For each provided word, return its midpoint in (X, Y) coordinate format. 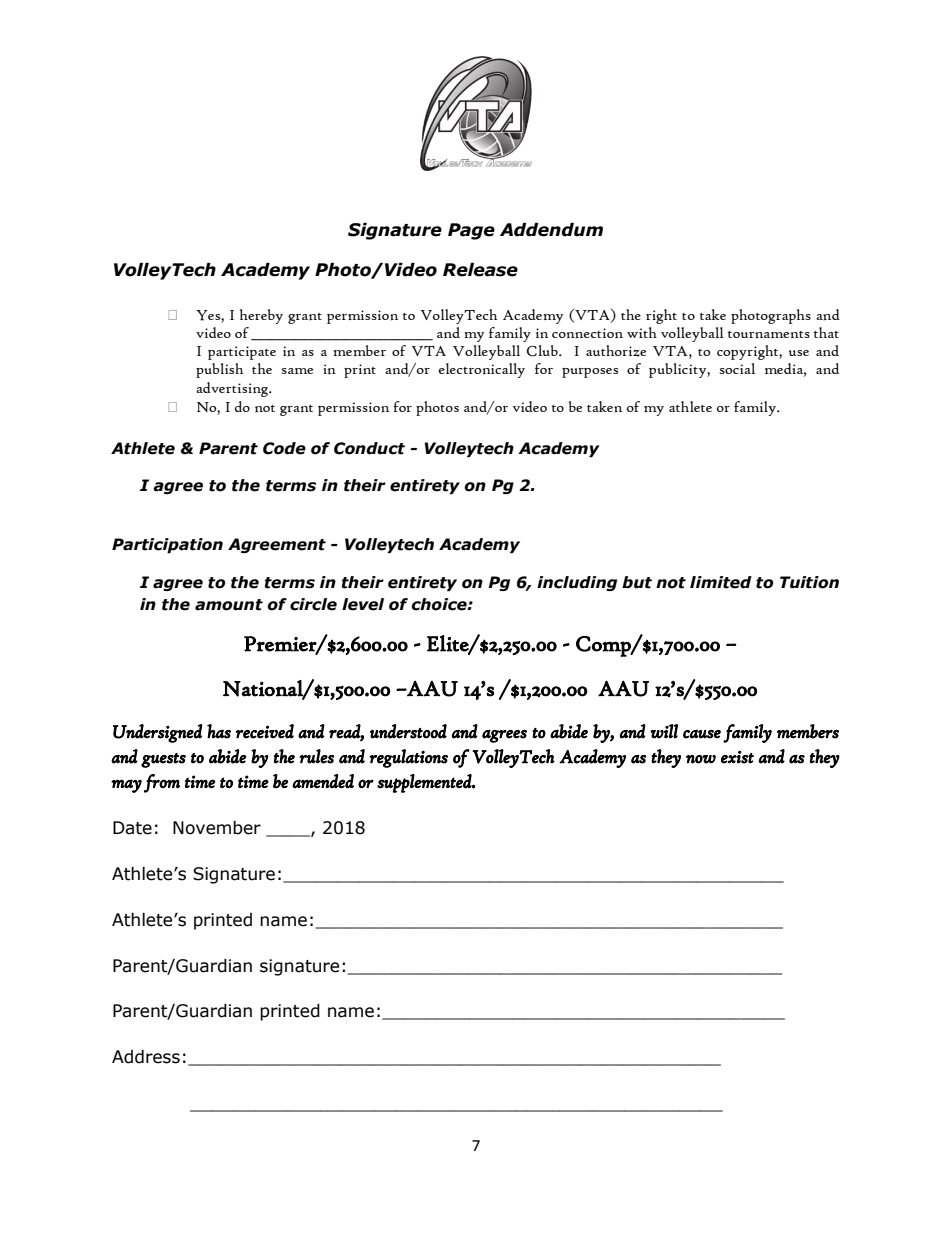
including (577, 583)
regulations (408, 758)
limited (721, 582)
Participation (167, 545)
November (217, 828)
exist (737, 757)
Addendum (551, 230)
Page (471, 231)
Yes (209, 316)
